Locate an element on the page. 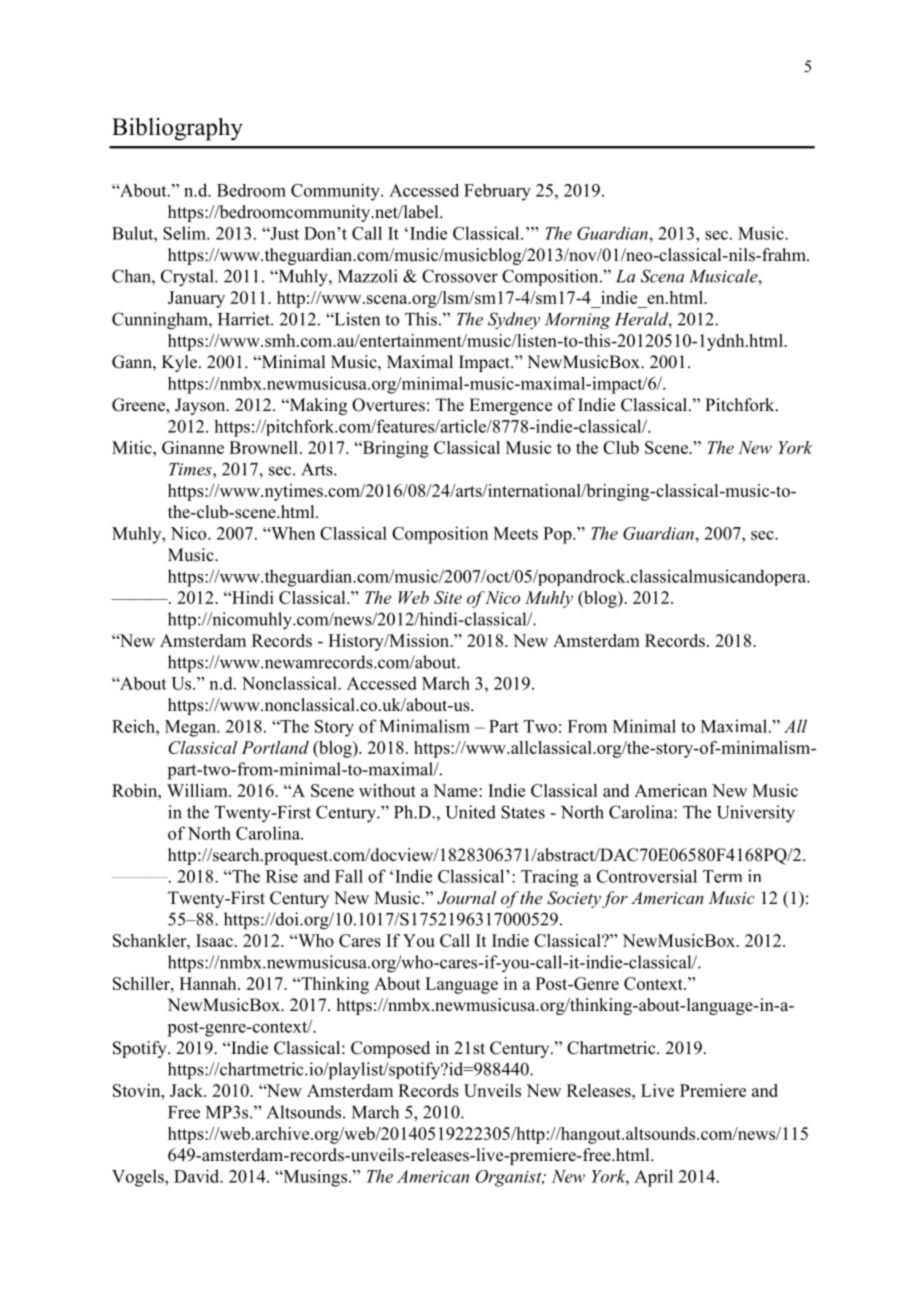 Image resolution: width=924 pixels, height=1307 pixels. Site is located at coordinates (448, 597).
